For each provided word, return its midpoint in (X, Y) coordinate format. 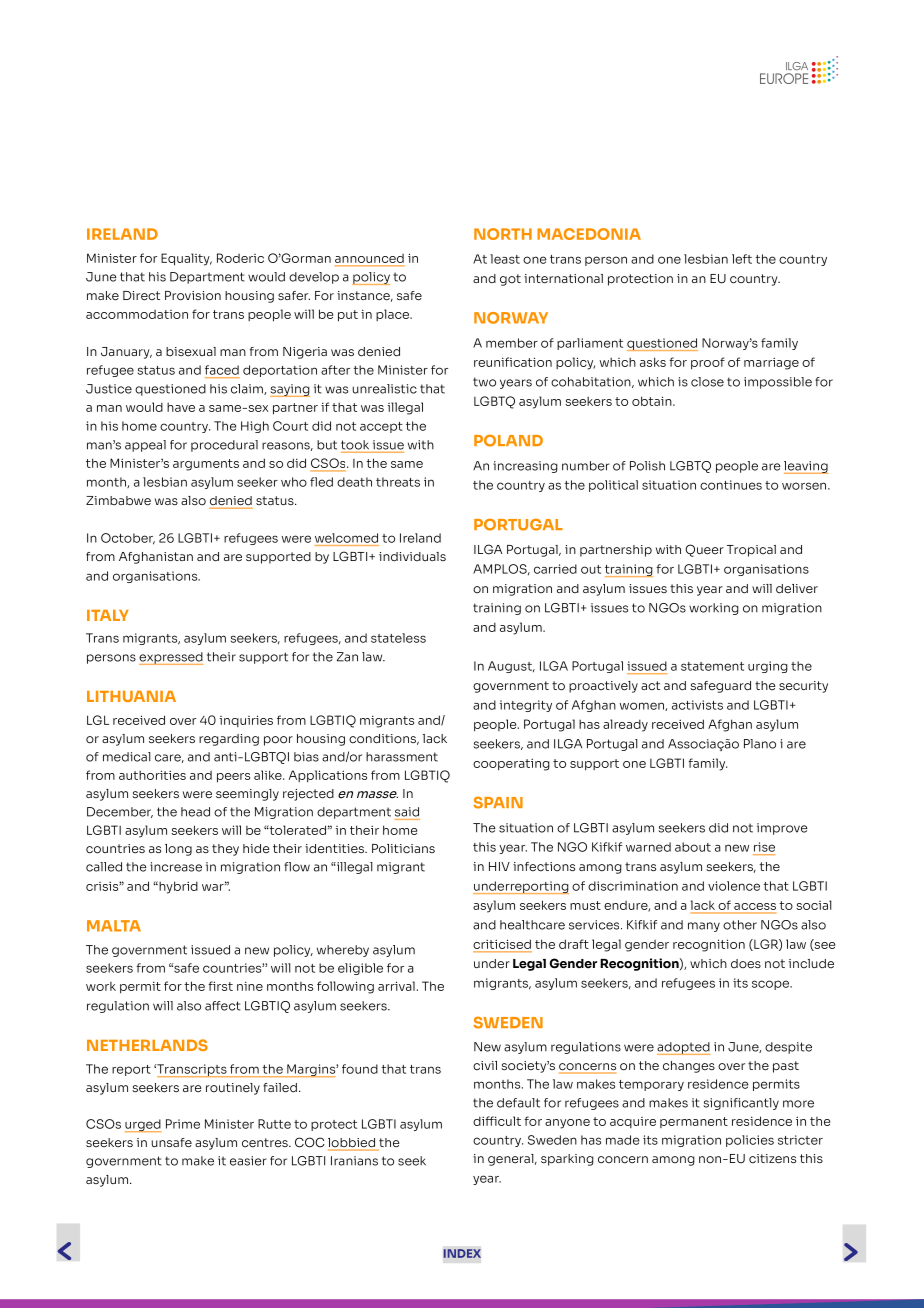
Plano (760, 744)
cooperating (511, 764)
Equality (186, 259)
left (742, 259)
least (505, 259)
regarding (229, 740)
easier (248, 1161)
